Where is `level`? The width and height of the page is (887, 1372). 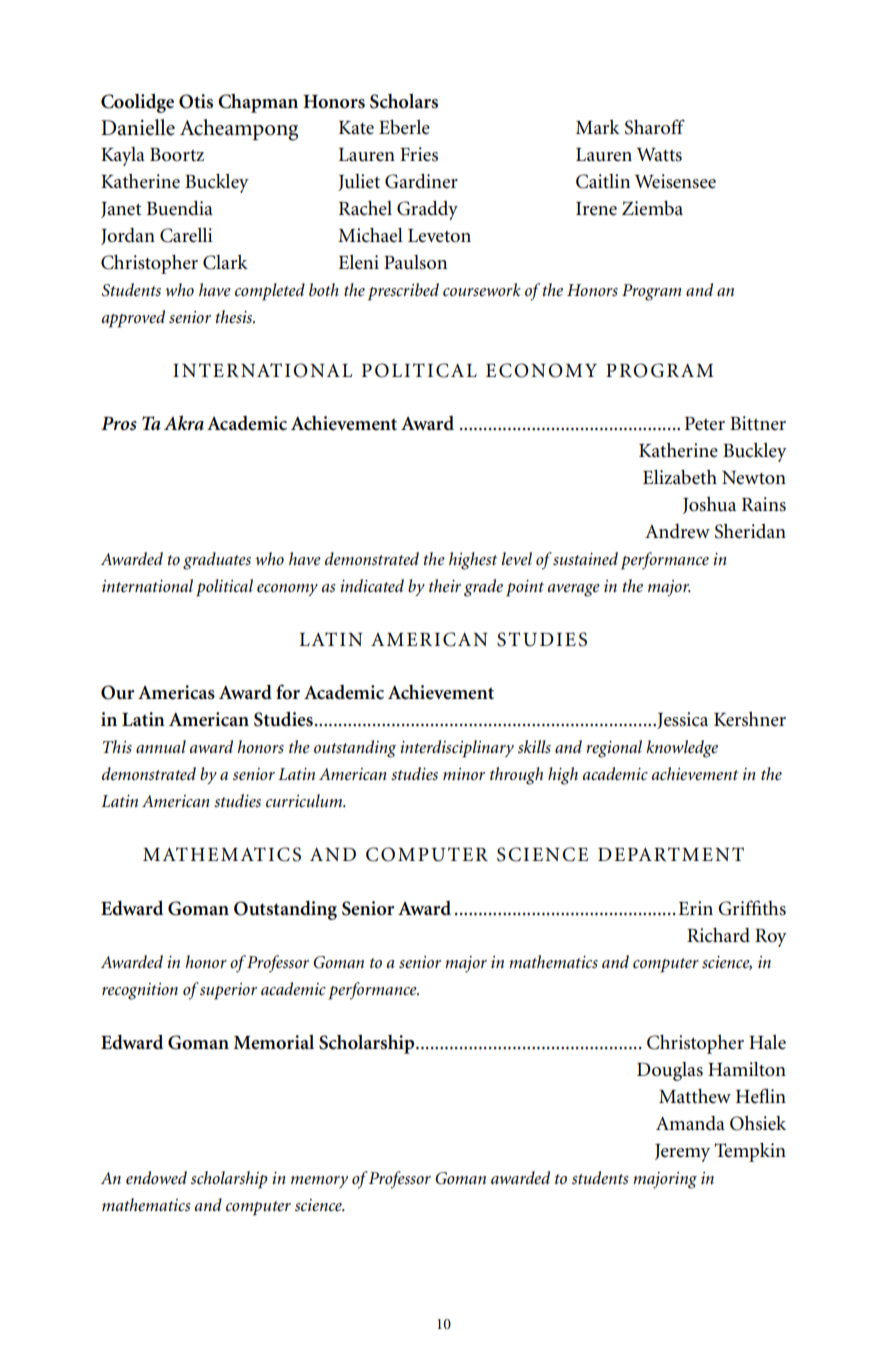
level is located at coordinates (517, 558).
